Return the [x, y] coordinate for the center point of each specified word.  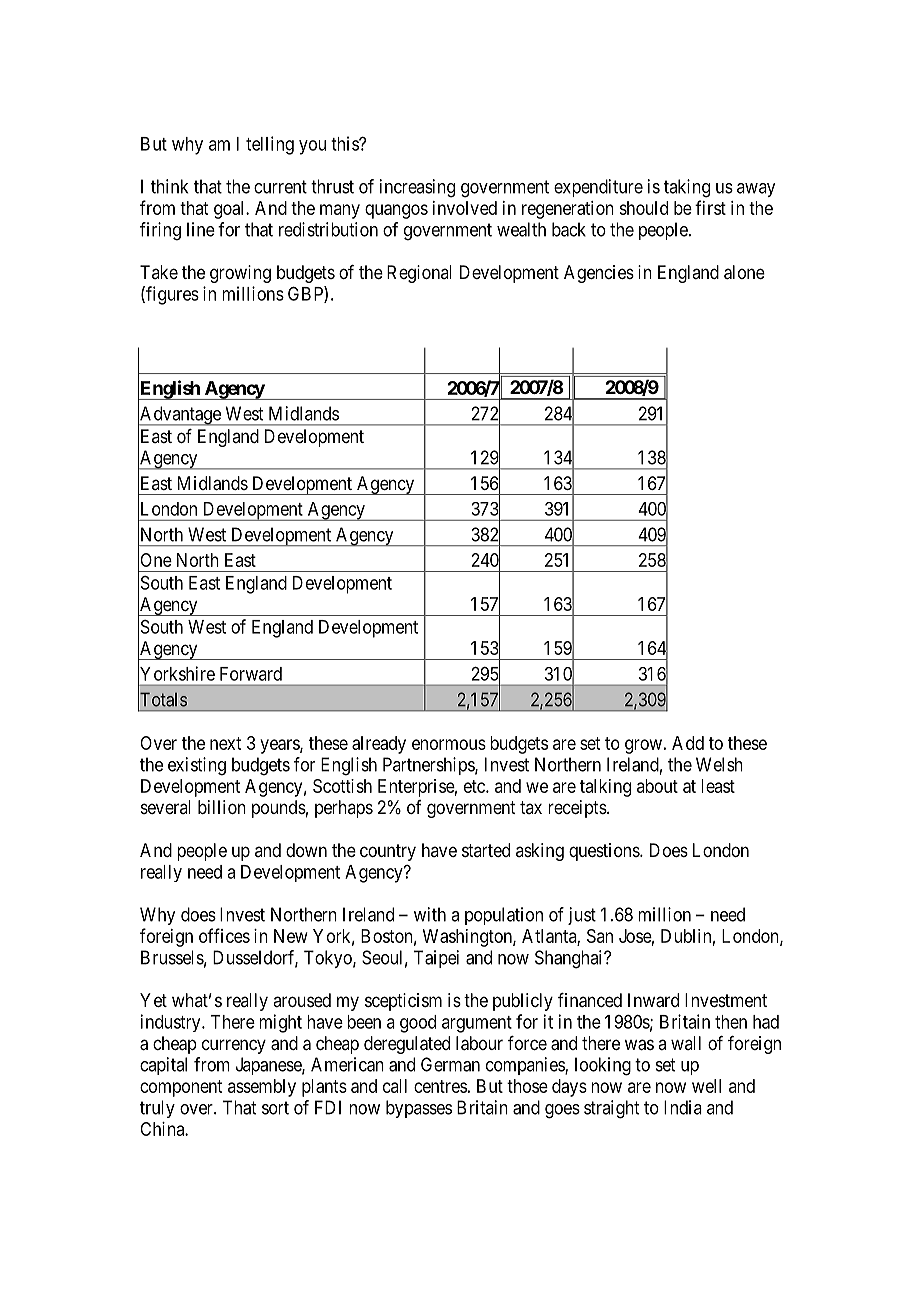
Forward [251, 674]
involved [465, 208]
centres [440, 1086]
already [379, 745]
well [706, 1086]
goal [230, 210]
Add [688, 743]
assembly [262, 1088]
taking [687, 188]
